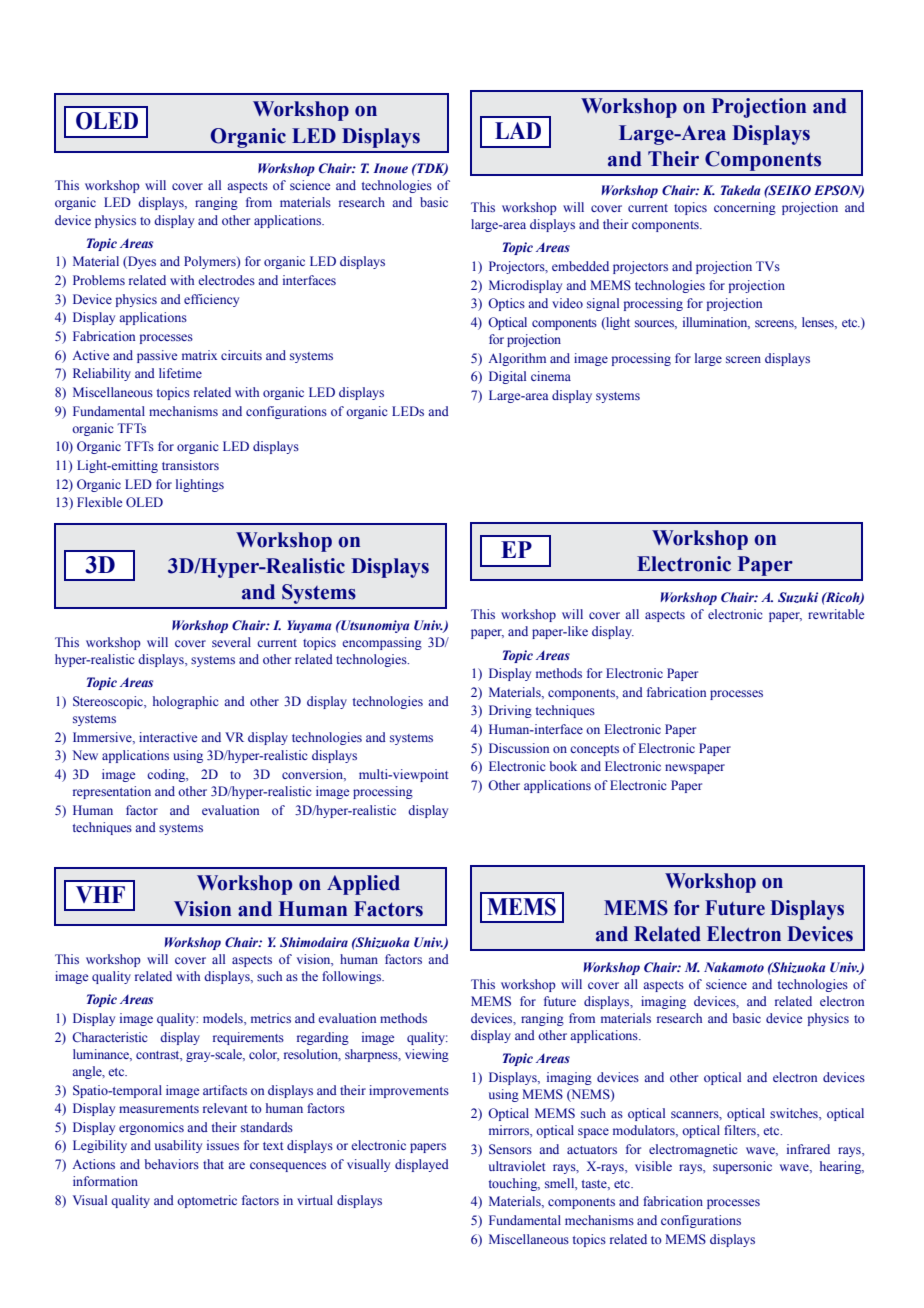  Describe the element at coordinates (382, 643) in the screenshot. I see `encompassing` at that location.
